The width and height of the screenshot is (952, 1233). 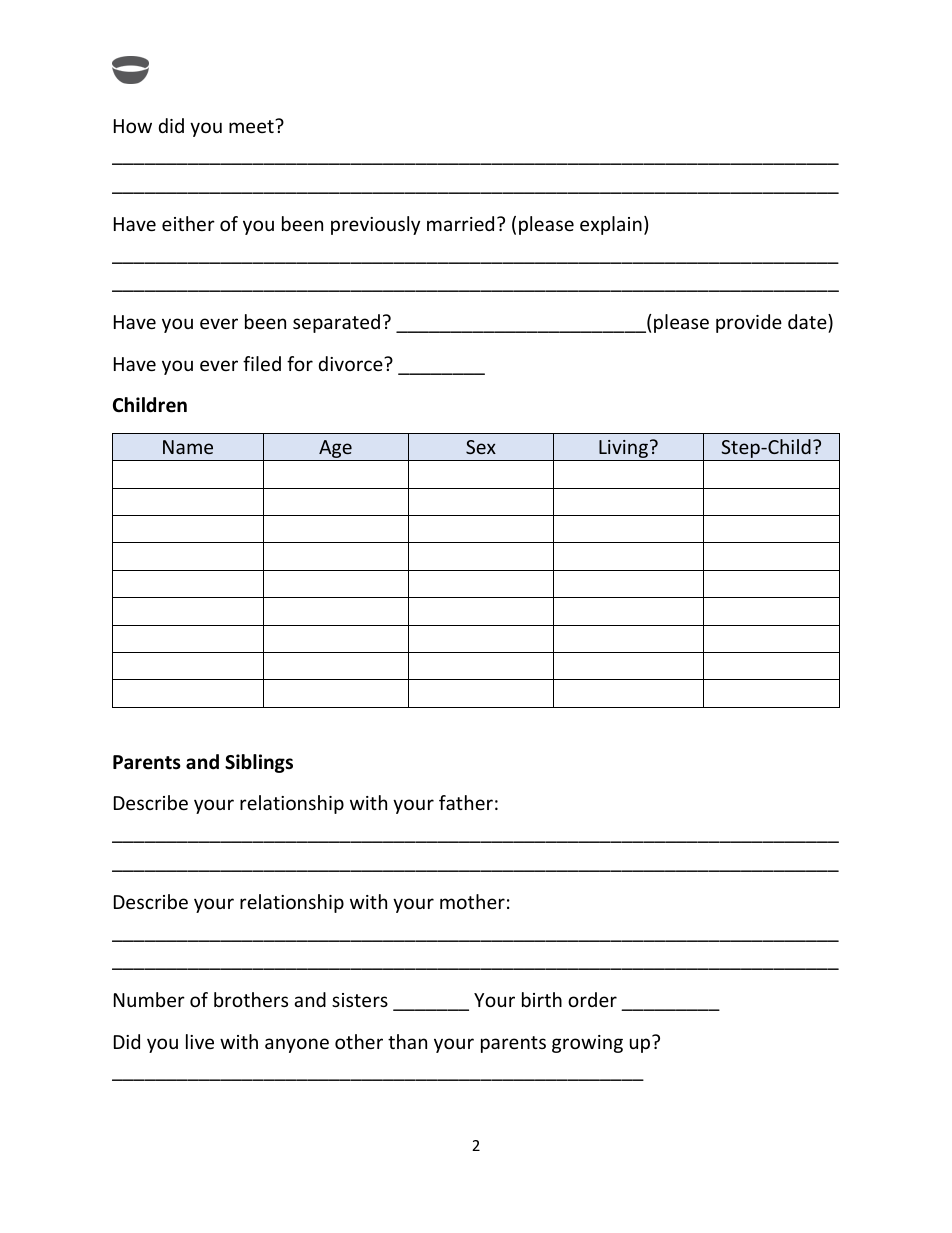 I want to click on Siblings, so click(x=259, y=763).
